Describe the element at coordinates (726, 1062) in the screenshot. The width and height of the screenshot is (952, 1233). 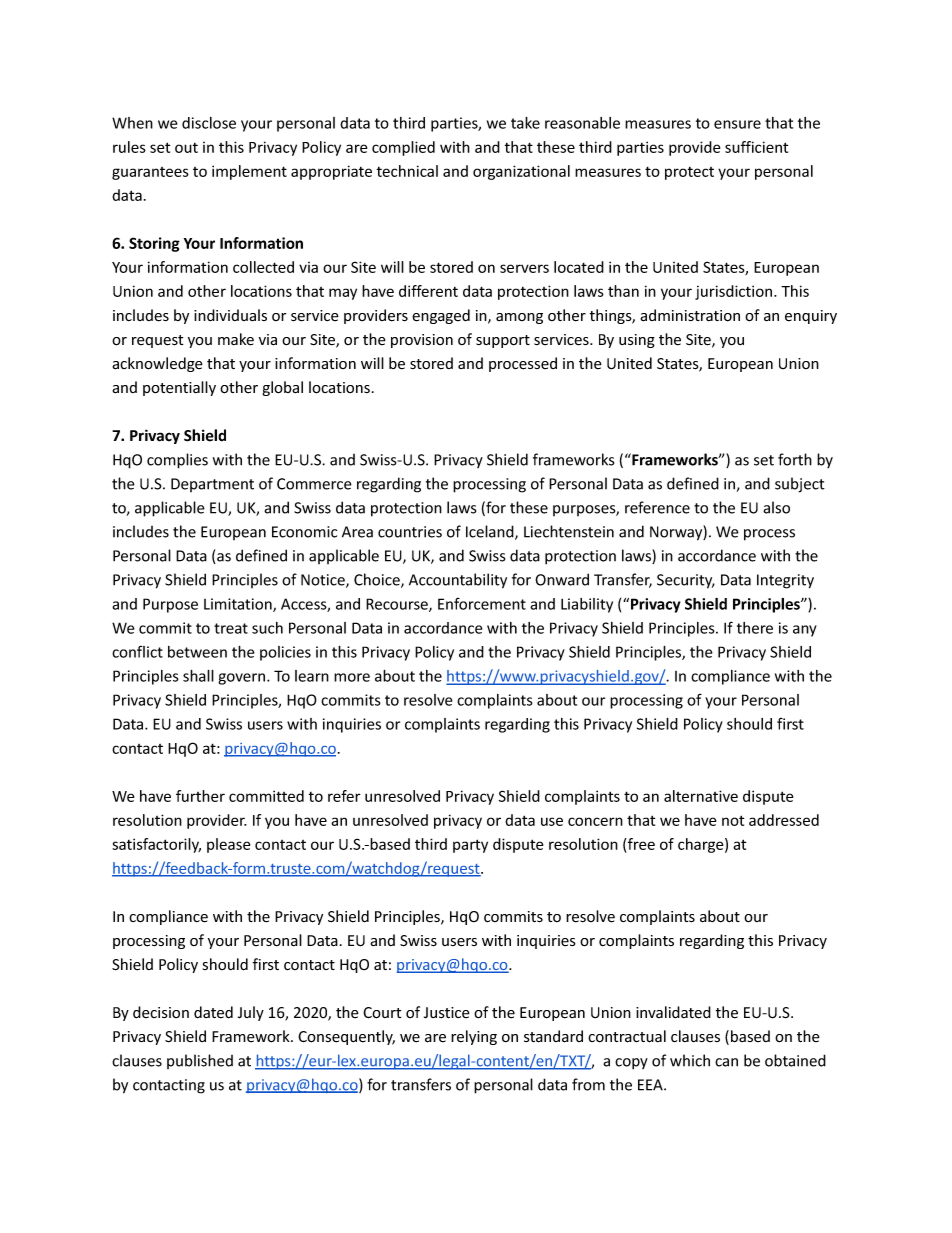
I see `can` at that location.
